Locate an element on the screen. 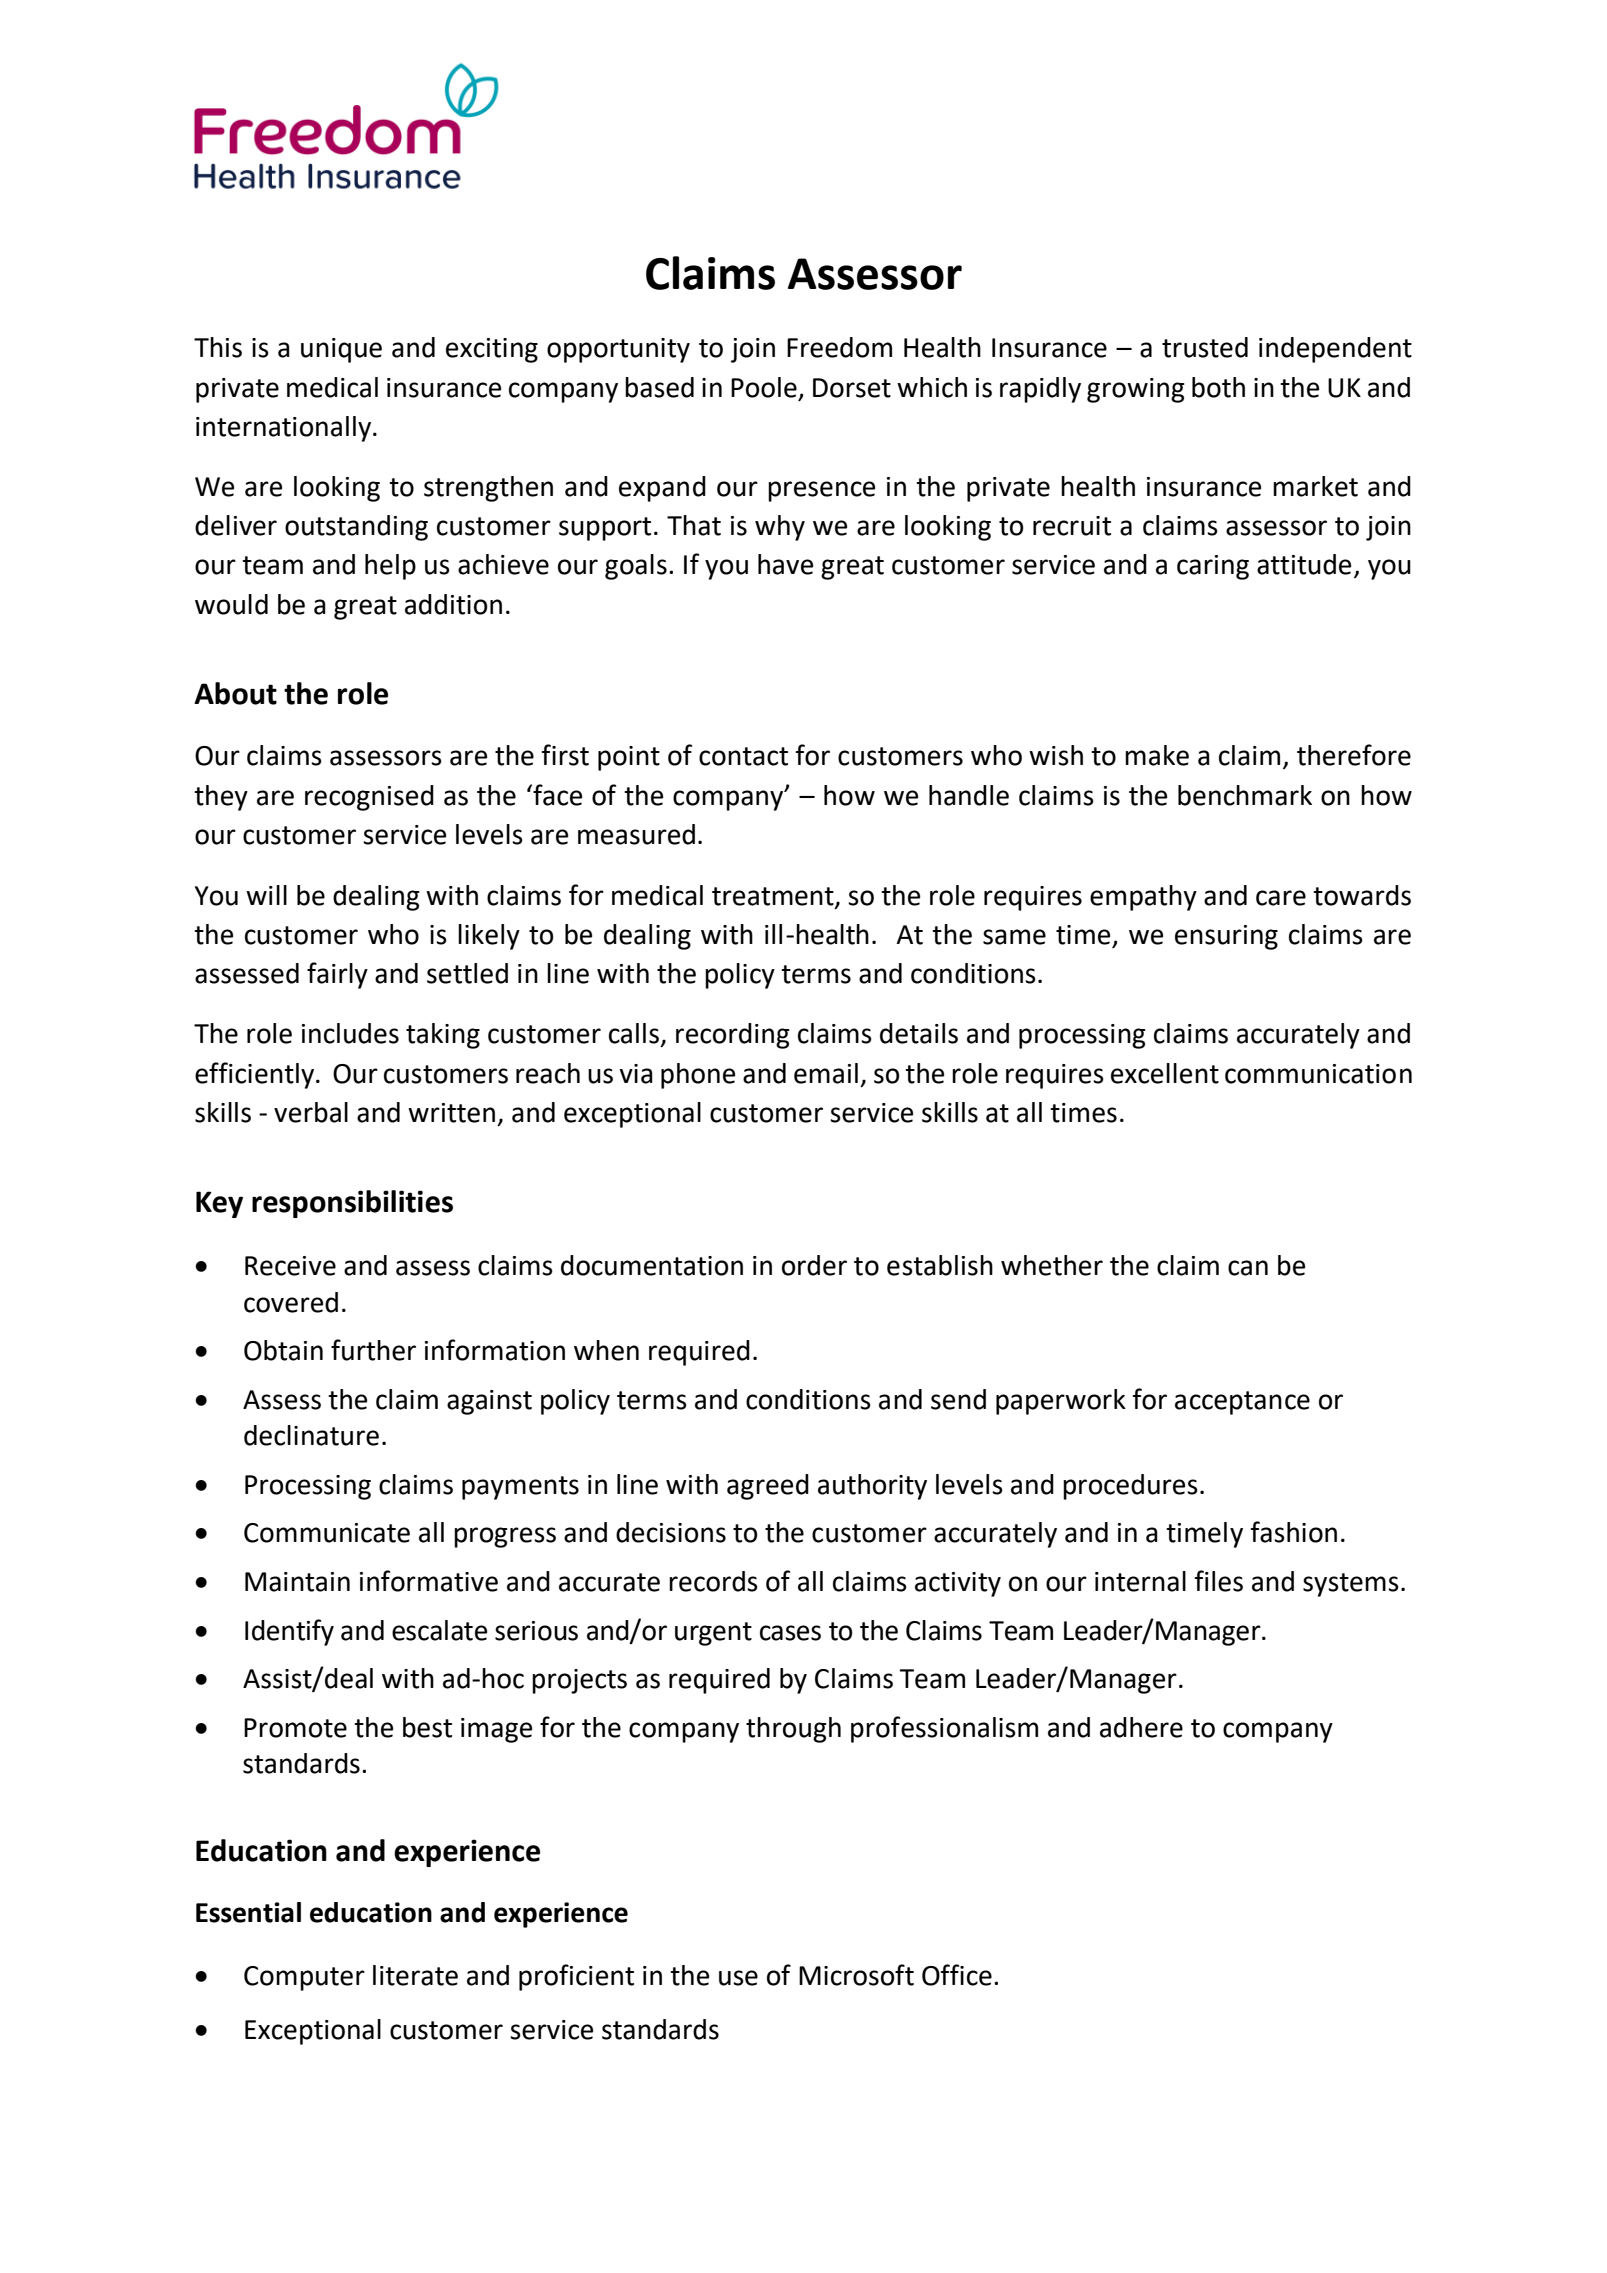  Computer is located at coordinates (304, 1978).
